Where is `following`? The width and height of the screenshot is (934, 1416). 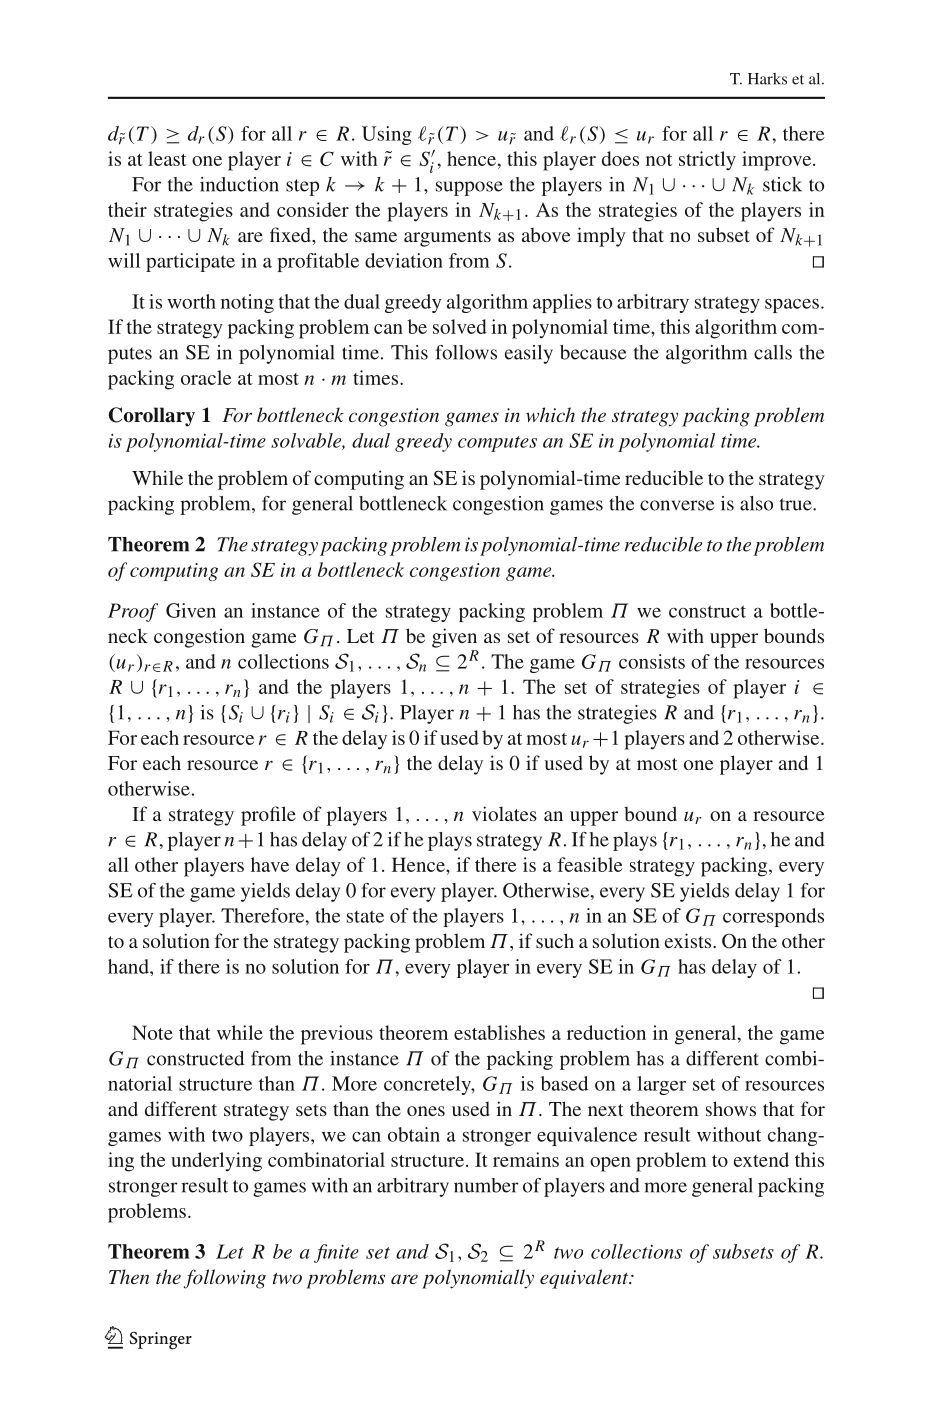 following is located at coordinates (225, 1279).
